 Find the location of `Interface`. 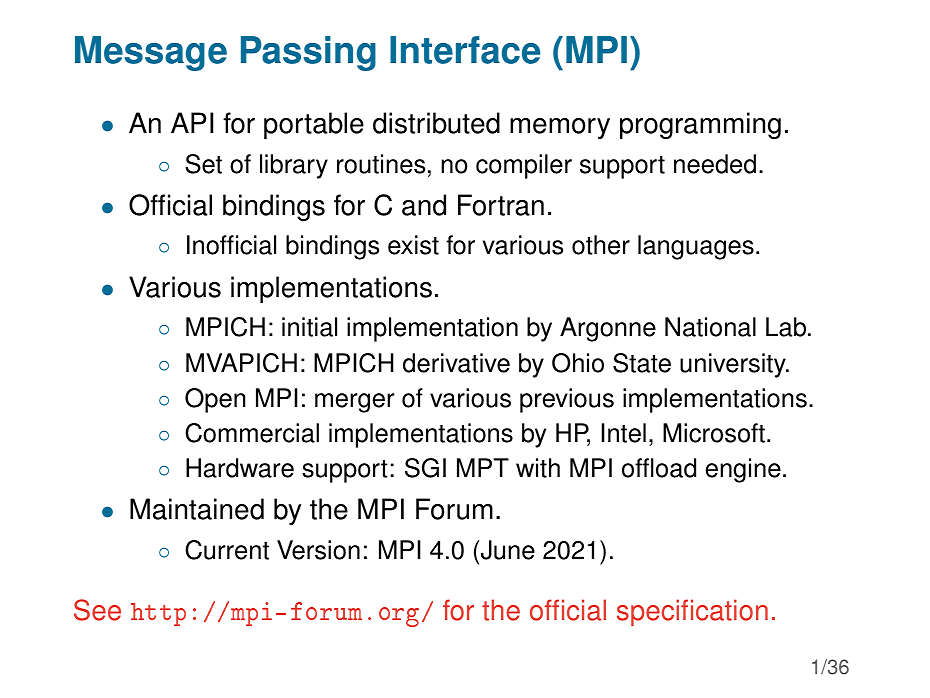

Interface is located at coordinates (465, 50).
